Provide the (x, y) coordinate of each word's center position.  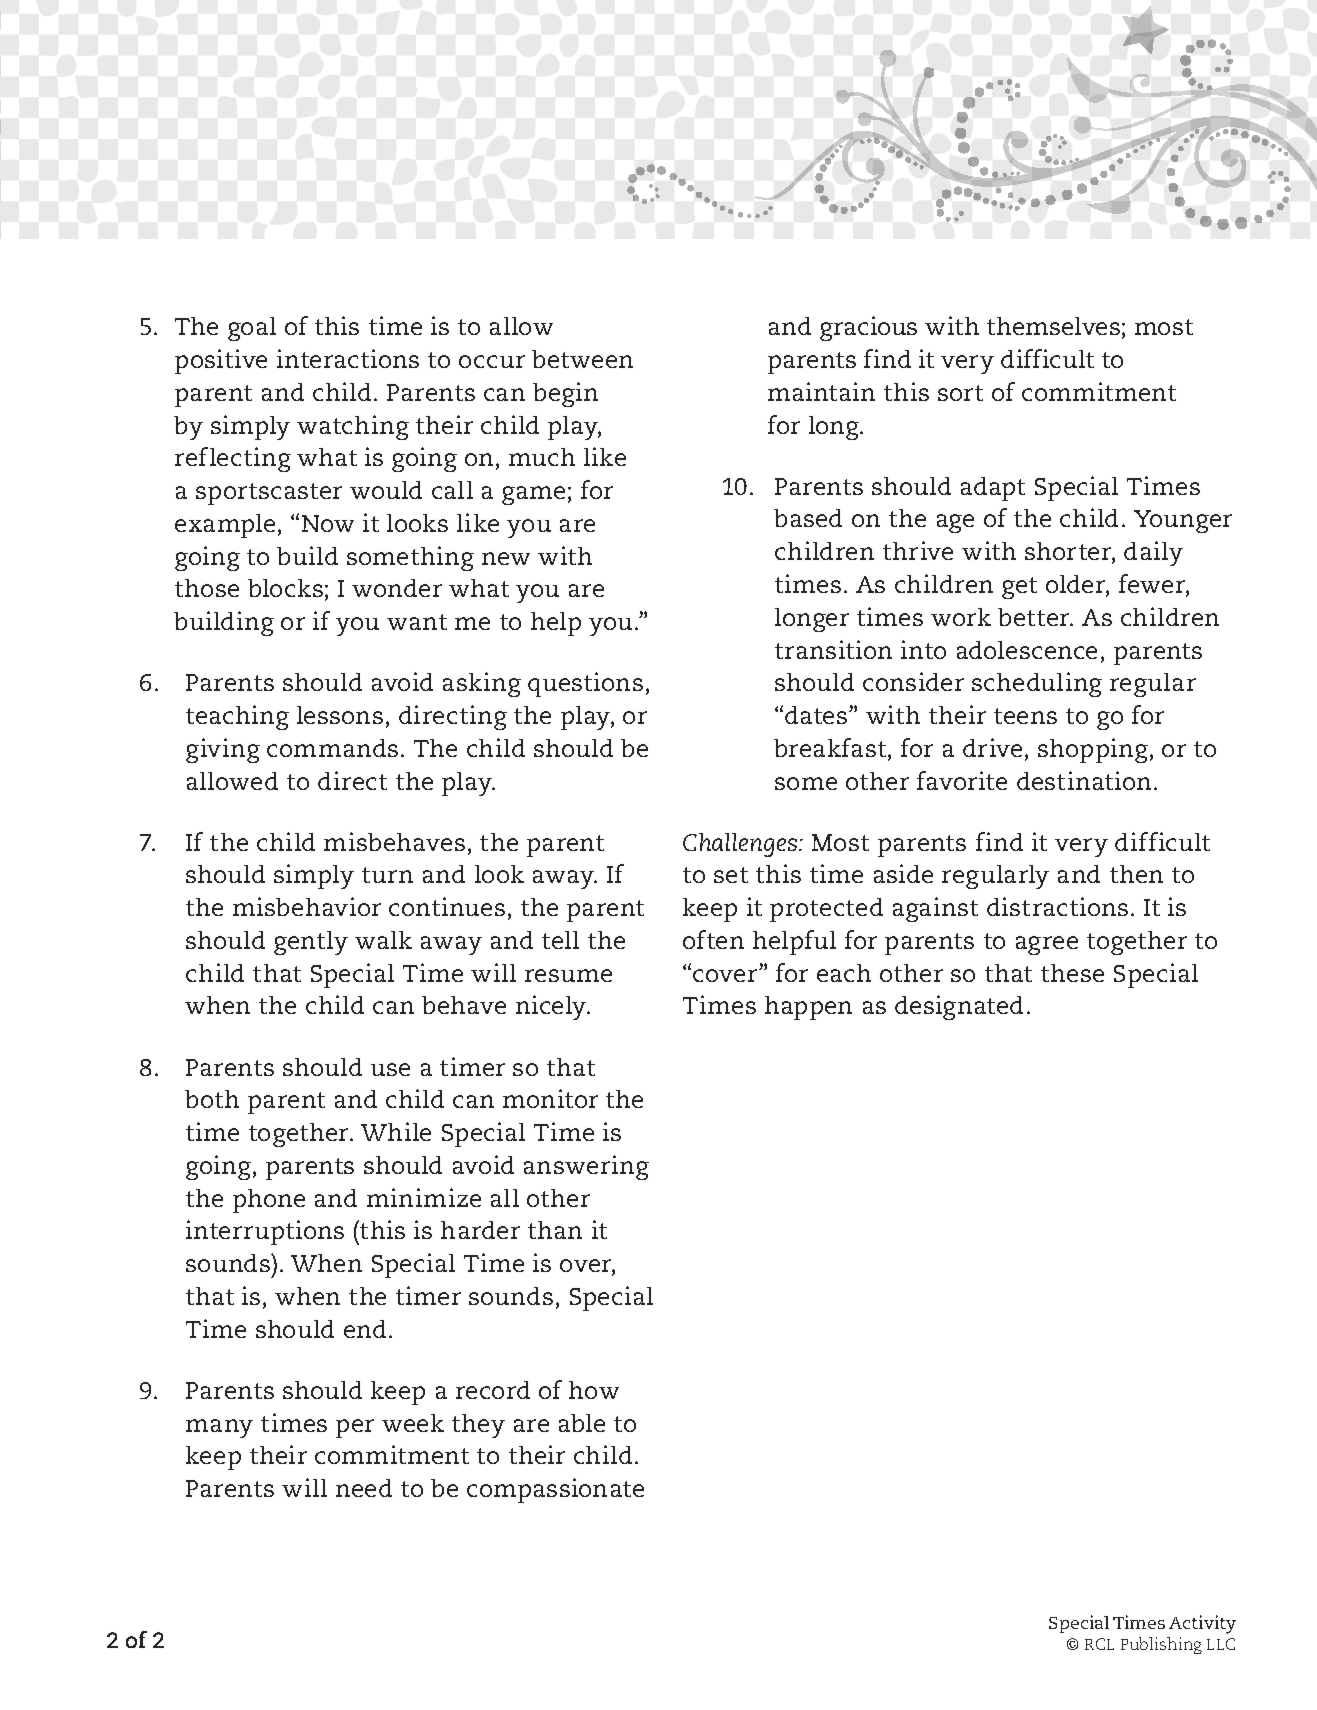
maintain (821, 391)
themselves (1053, 326)
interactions (348, 358)
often (713, 939)
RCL (1099, 1644)
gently (311, 943)
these (1072, 973)
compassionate (555, 1490)
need (364, 1488)
